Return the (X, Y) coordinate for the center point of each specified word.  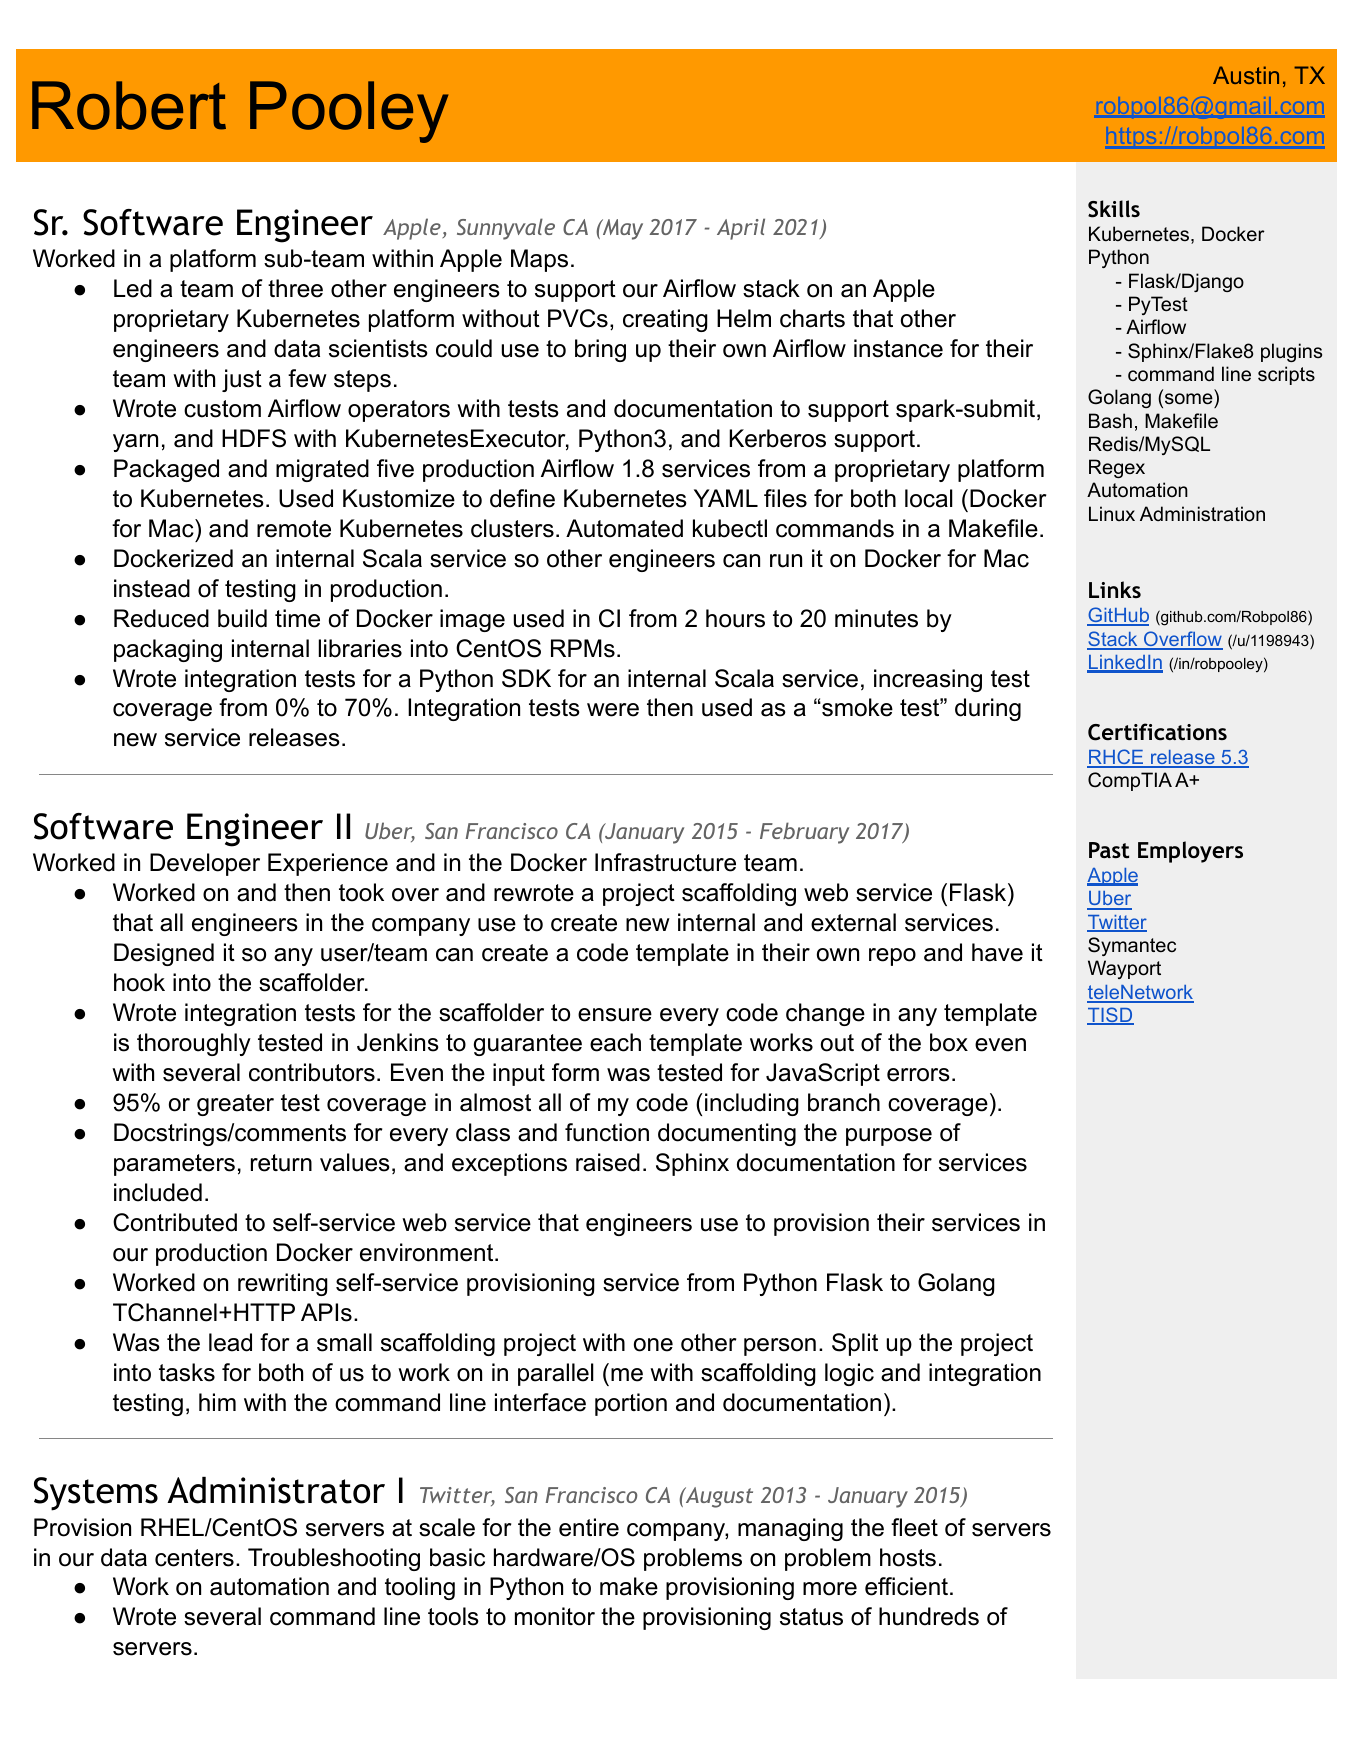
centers (194, 1558)
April (741, 229)
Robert (129, 105)
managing (790, 1529)
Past (1109, 850)
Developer (205, 864)
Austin (1246, 75)
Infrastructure (665, 862)
